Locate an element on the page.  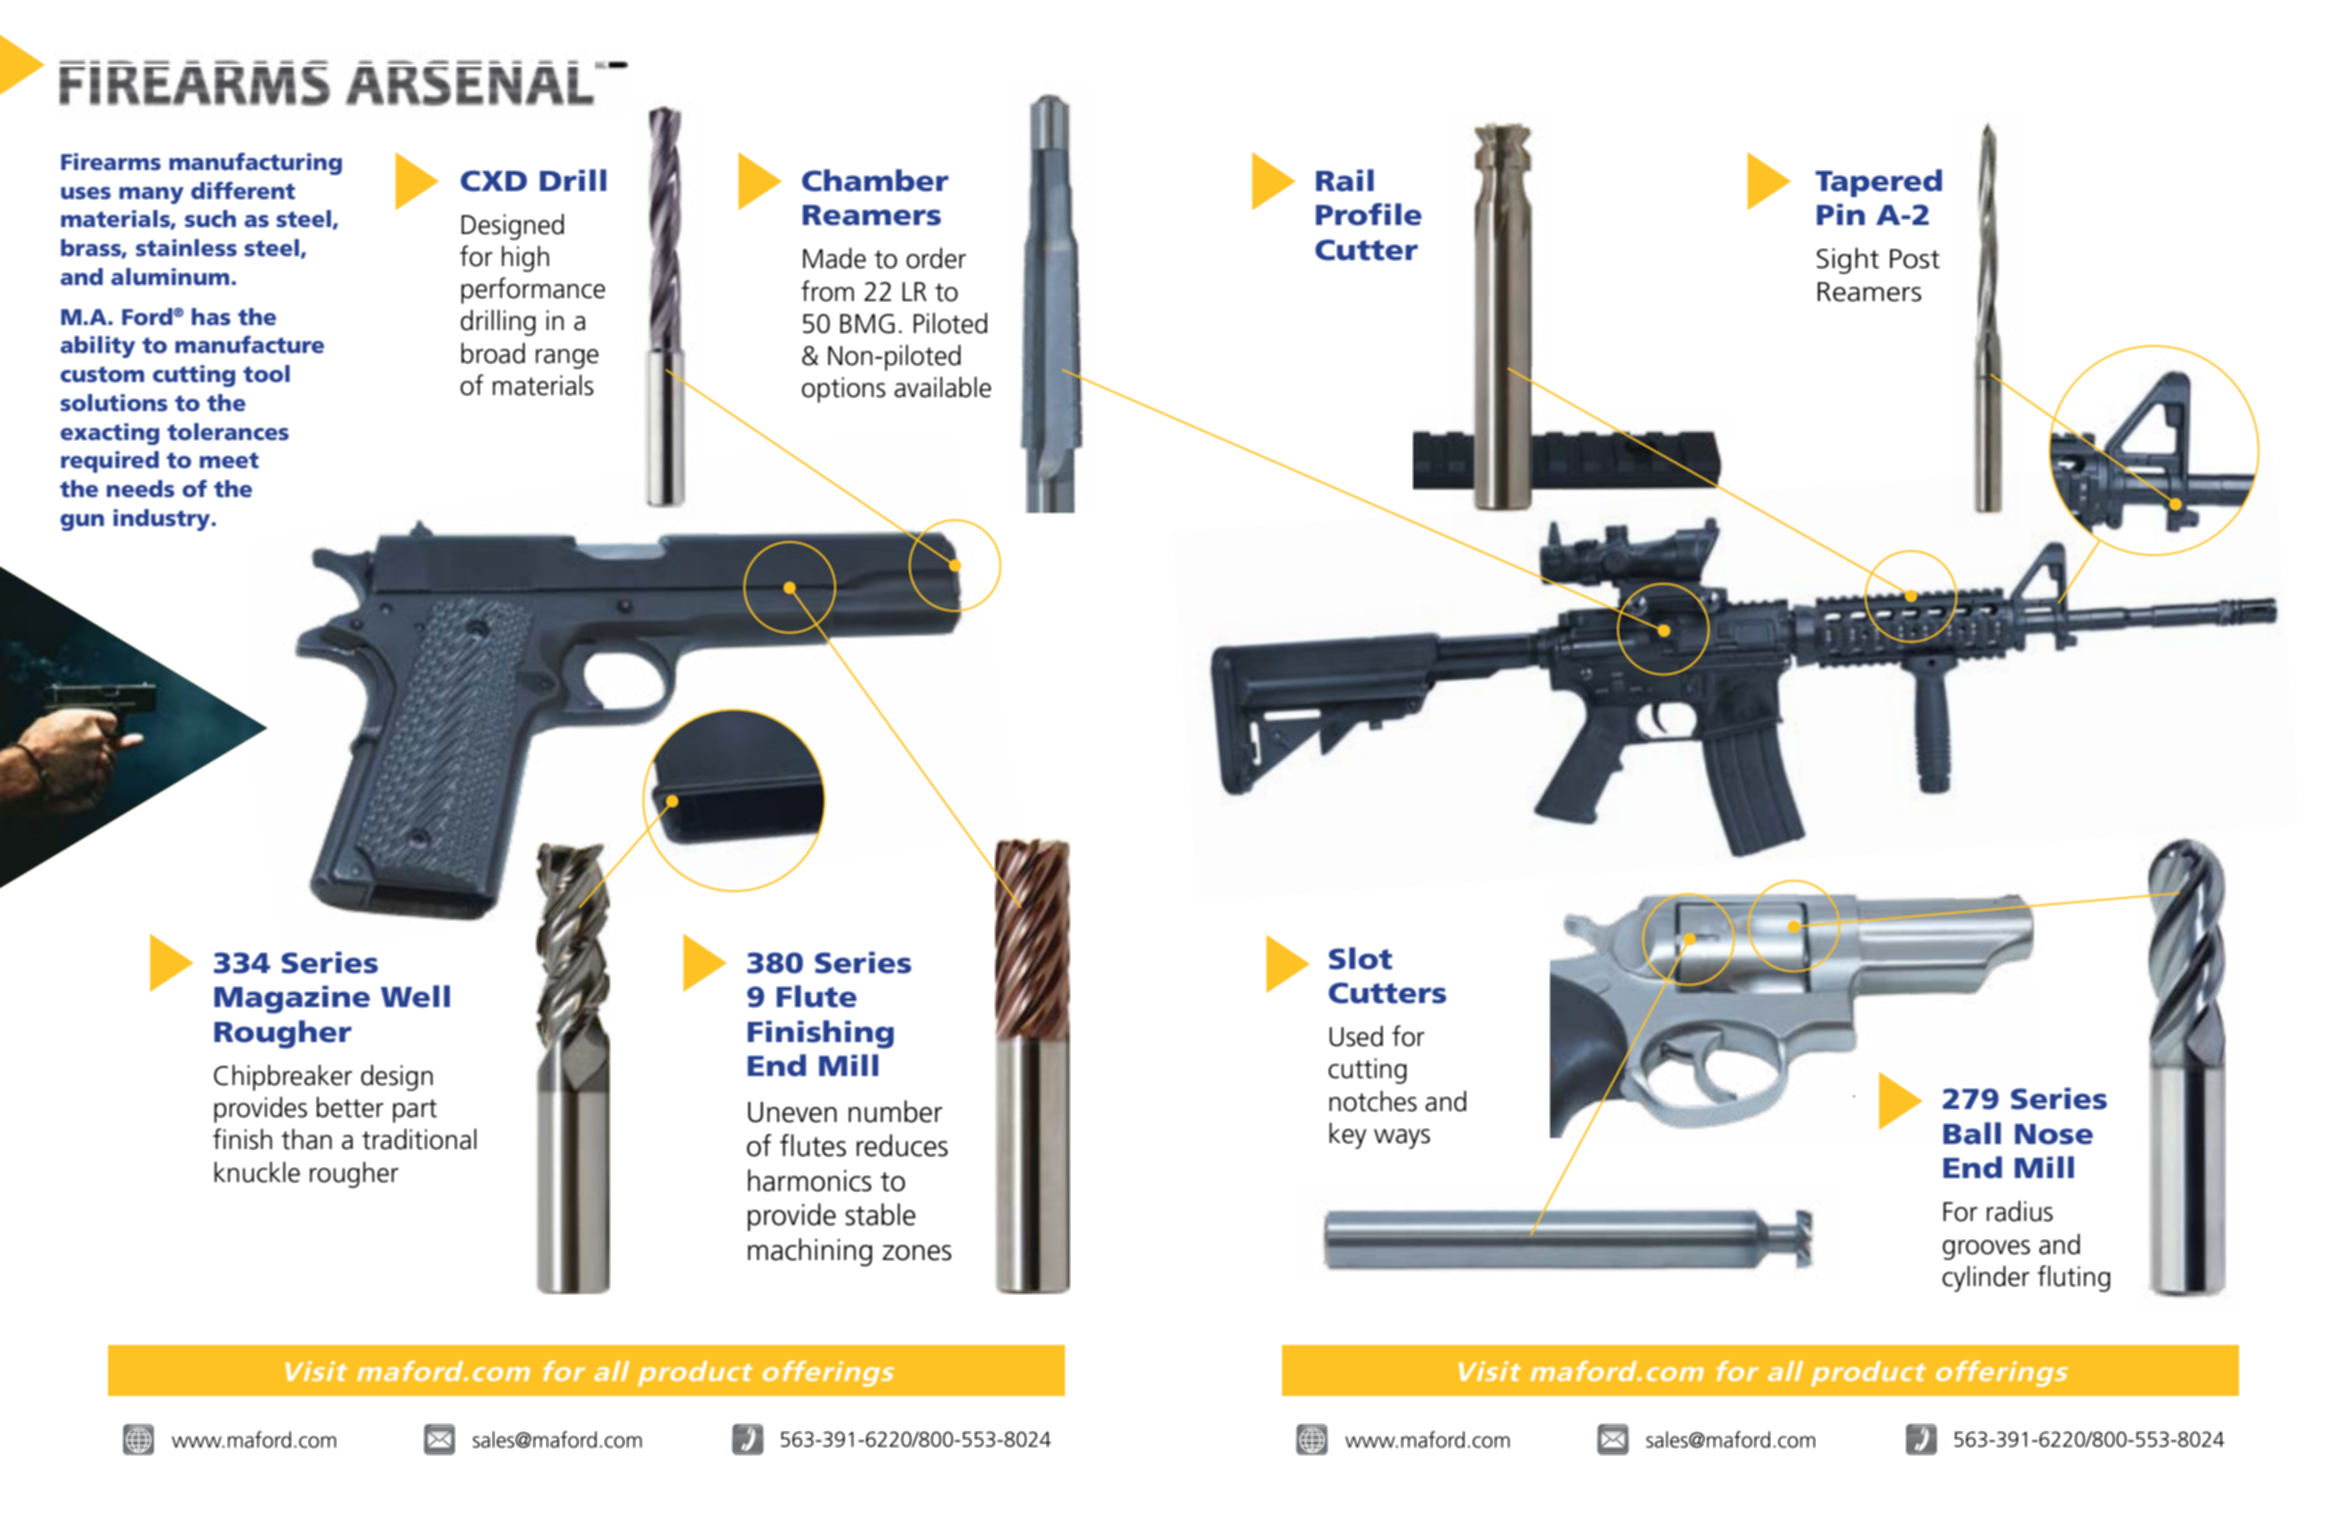
than is located at coordinates (307, 1139).
